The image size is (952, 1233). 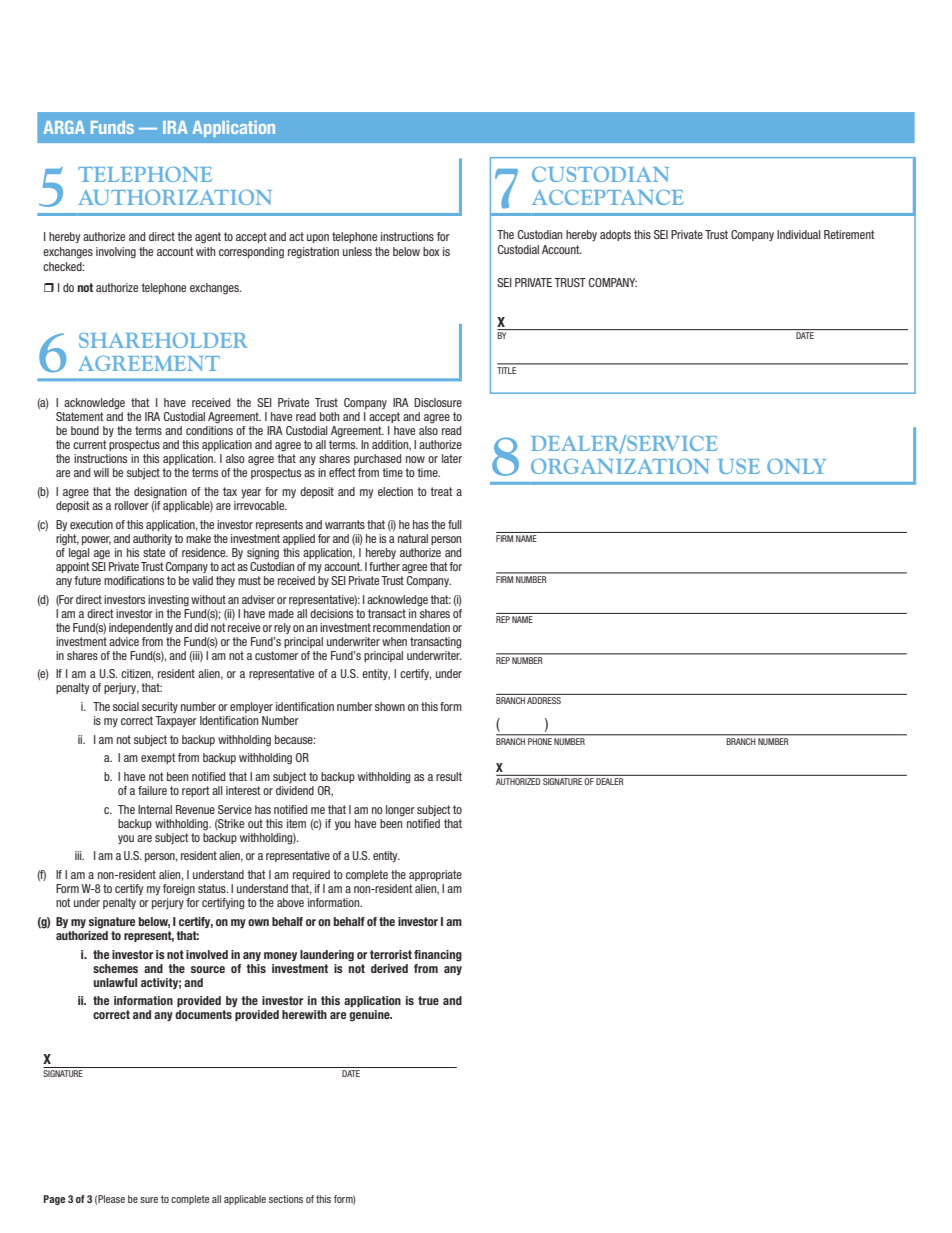 What do you see at coordinates (428, 1000) in the screenshot?
I see `true` at bounding box center [428, 1000].
